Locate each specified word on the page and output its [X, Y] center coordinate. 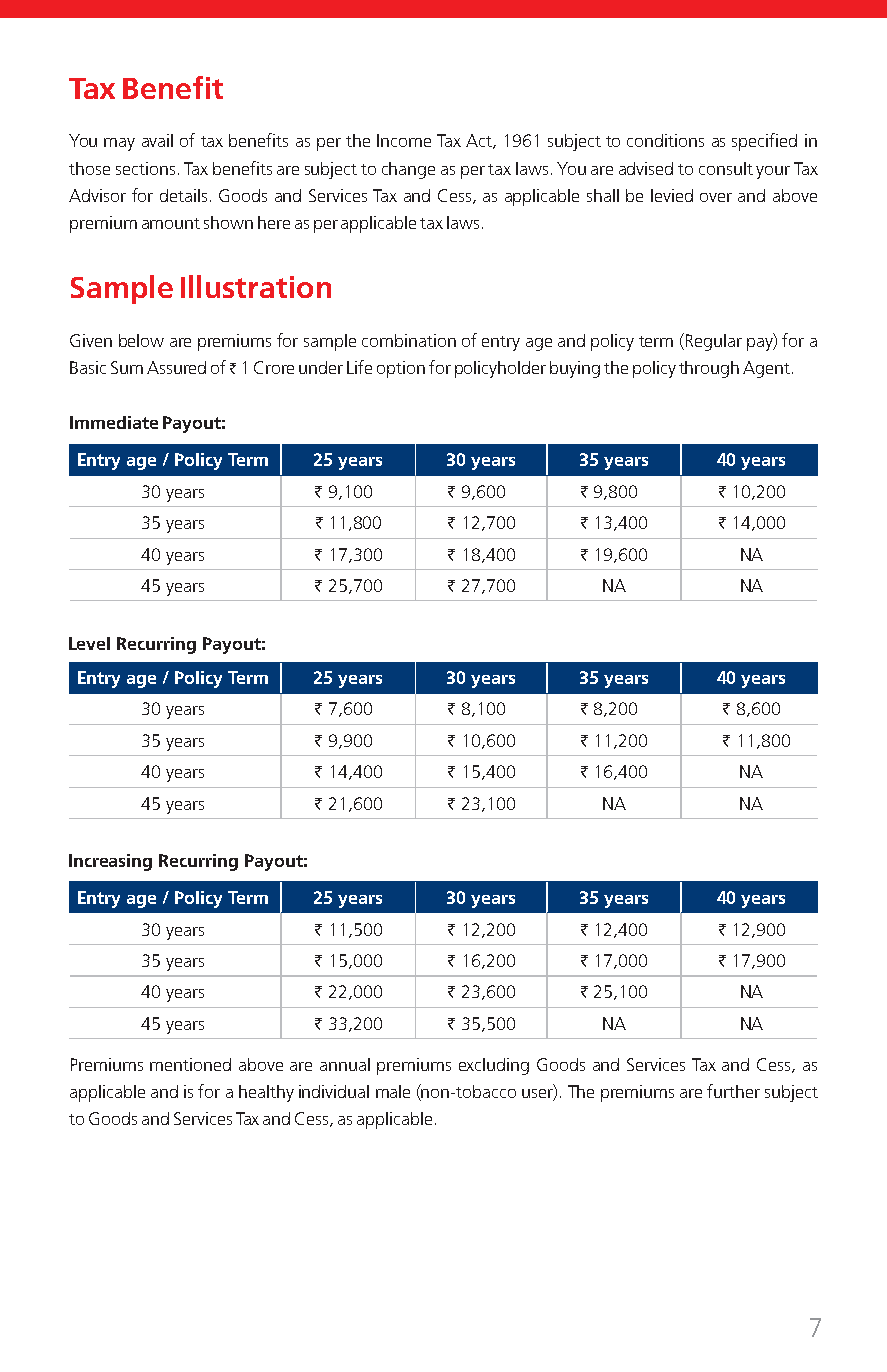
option [401, 369]
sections [145, 168]
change [408, 170]
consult [726, 168]
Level [89, 643]
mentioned [190, 1064]
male [393, 1091]
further [733, 1091]
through [709, 369]
